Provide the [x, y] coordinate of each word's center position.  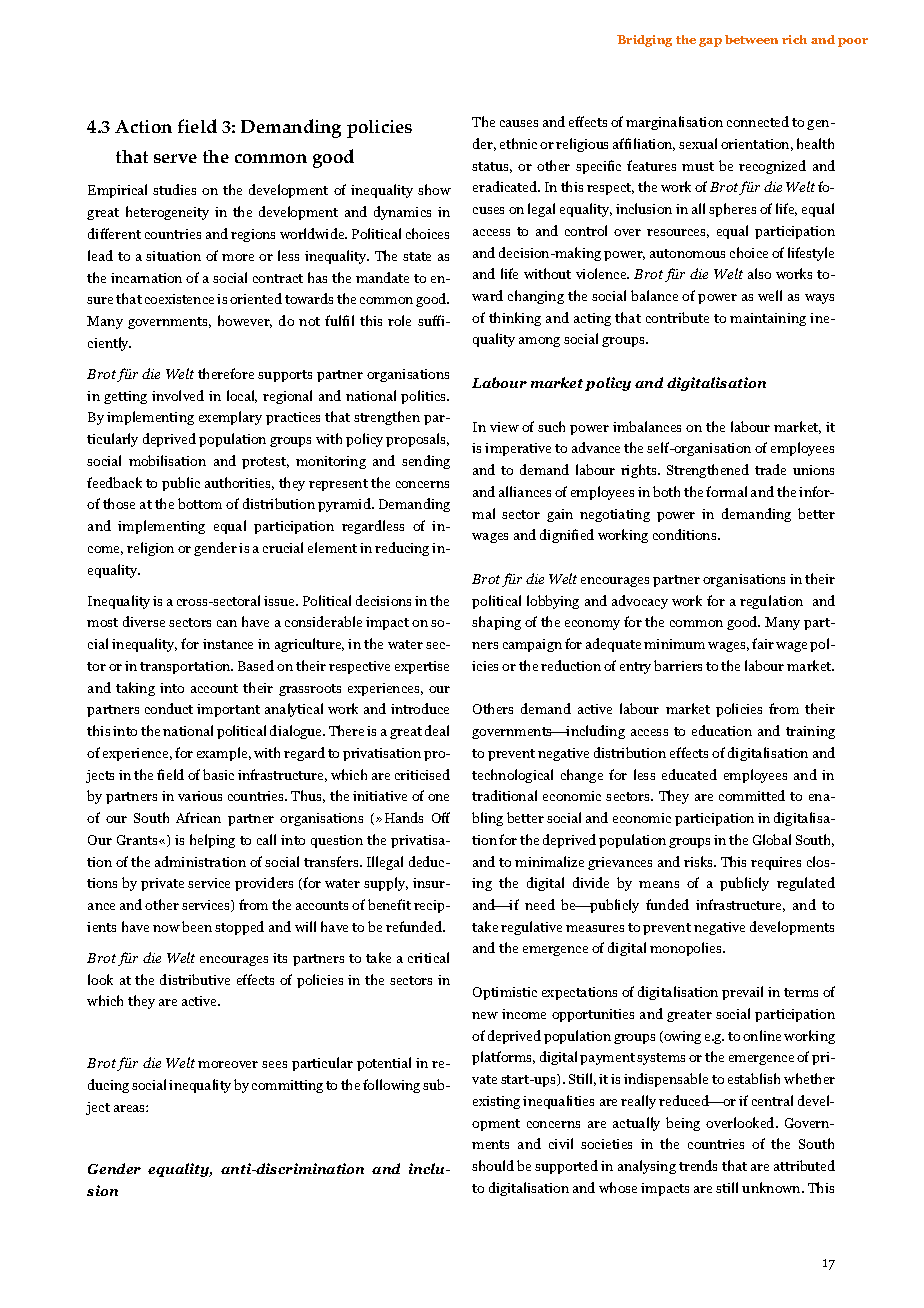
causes [519, 123]
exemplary [230, 418]
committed [752, 795]
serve [175, 158]
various [200, 796]
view [504, 427]
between [751, 39]
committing [287, 1086]
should [493, 1165]
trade [770, 469]
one [438, 797]
